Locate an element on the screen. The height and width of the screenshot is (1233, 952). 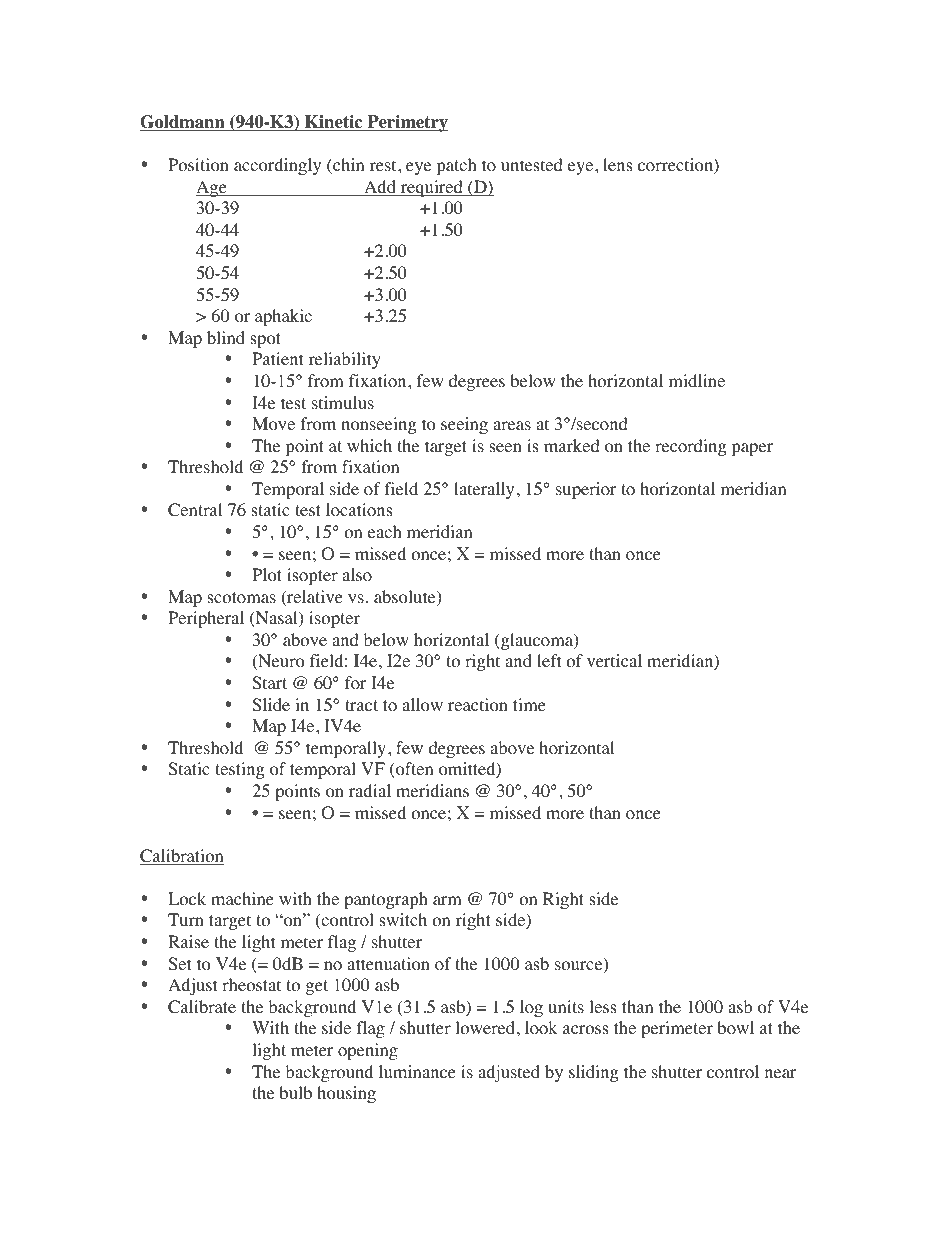
lens is located at coordinates (618, 164).
